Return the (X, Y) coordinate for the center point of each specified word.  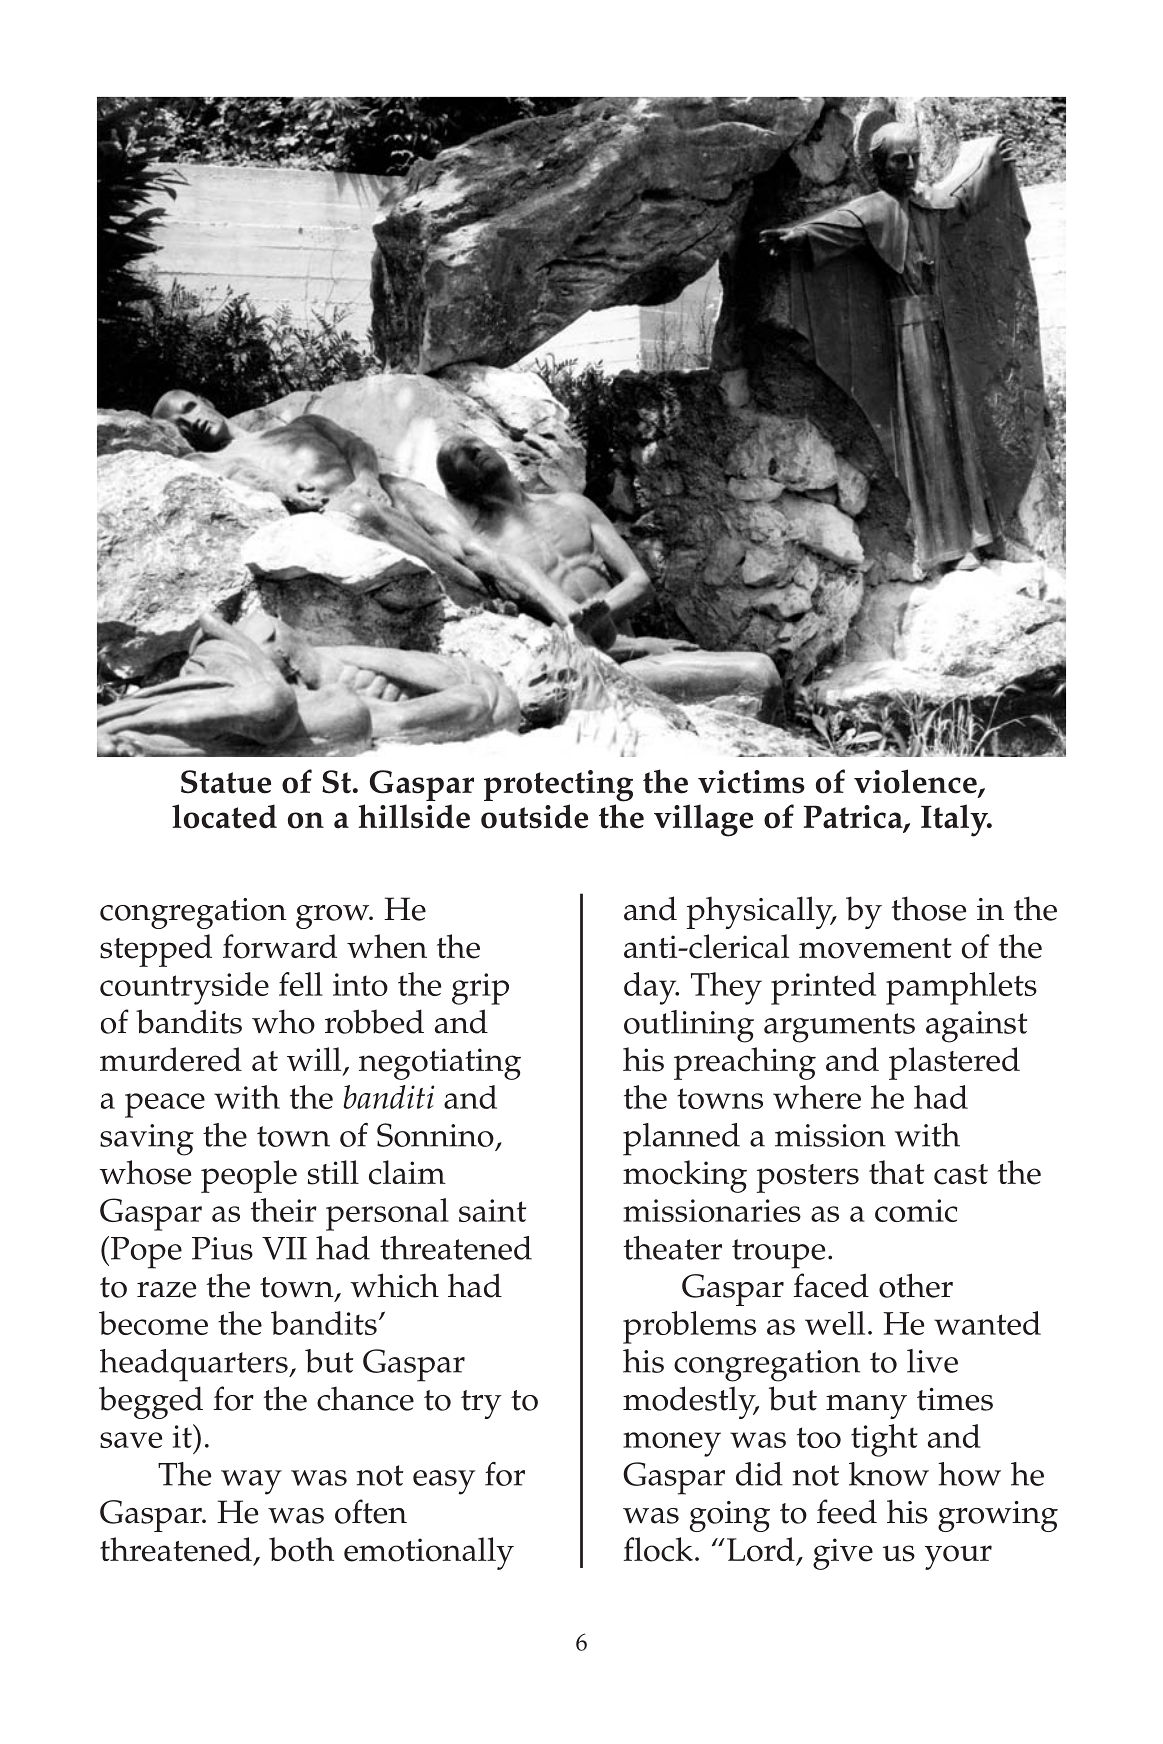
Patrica (854, 818)
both (301, 1549)
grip (480, 989)
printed (823, 988)
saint (492, 1210)
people (249, 1176)
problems (689, 1327)
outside (534, 816)
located (224, 816)
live (932, 1361)
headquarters (195, 1365)
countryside (184, 988)
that (896, 1172)
